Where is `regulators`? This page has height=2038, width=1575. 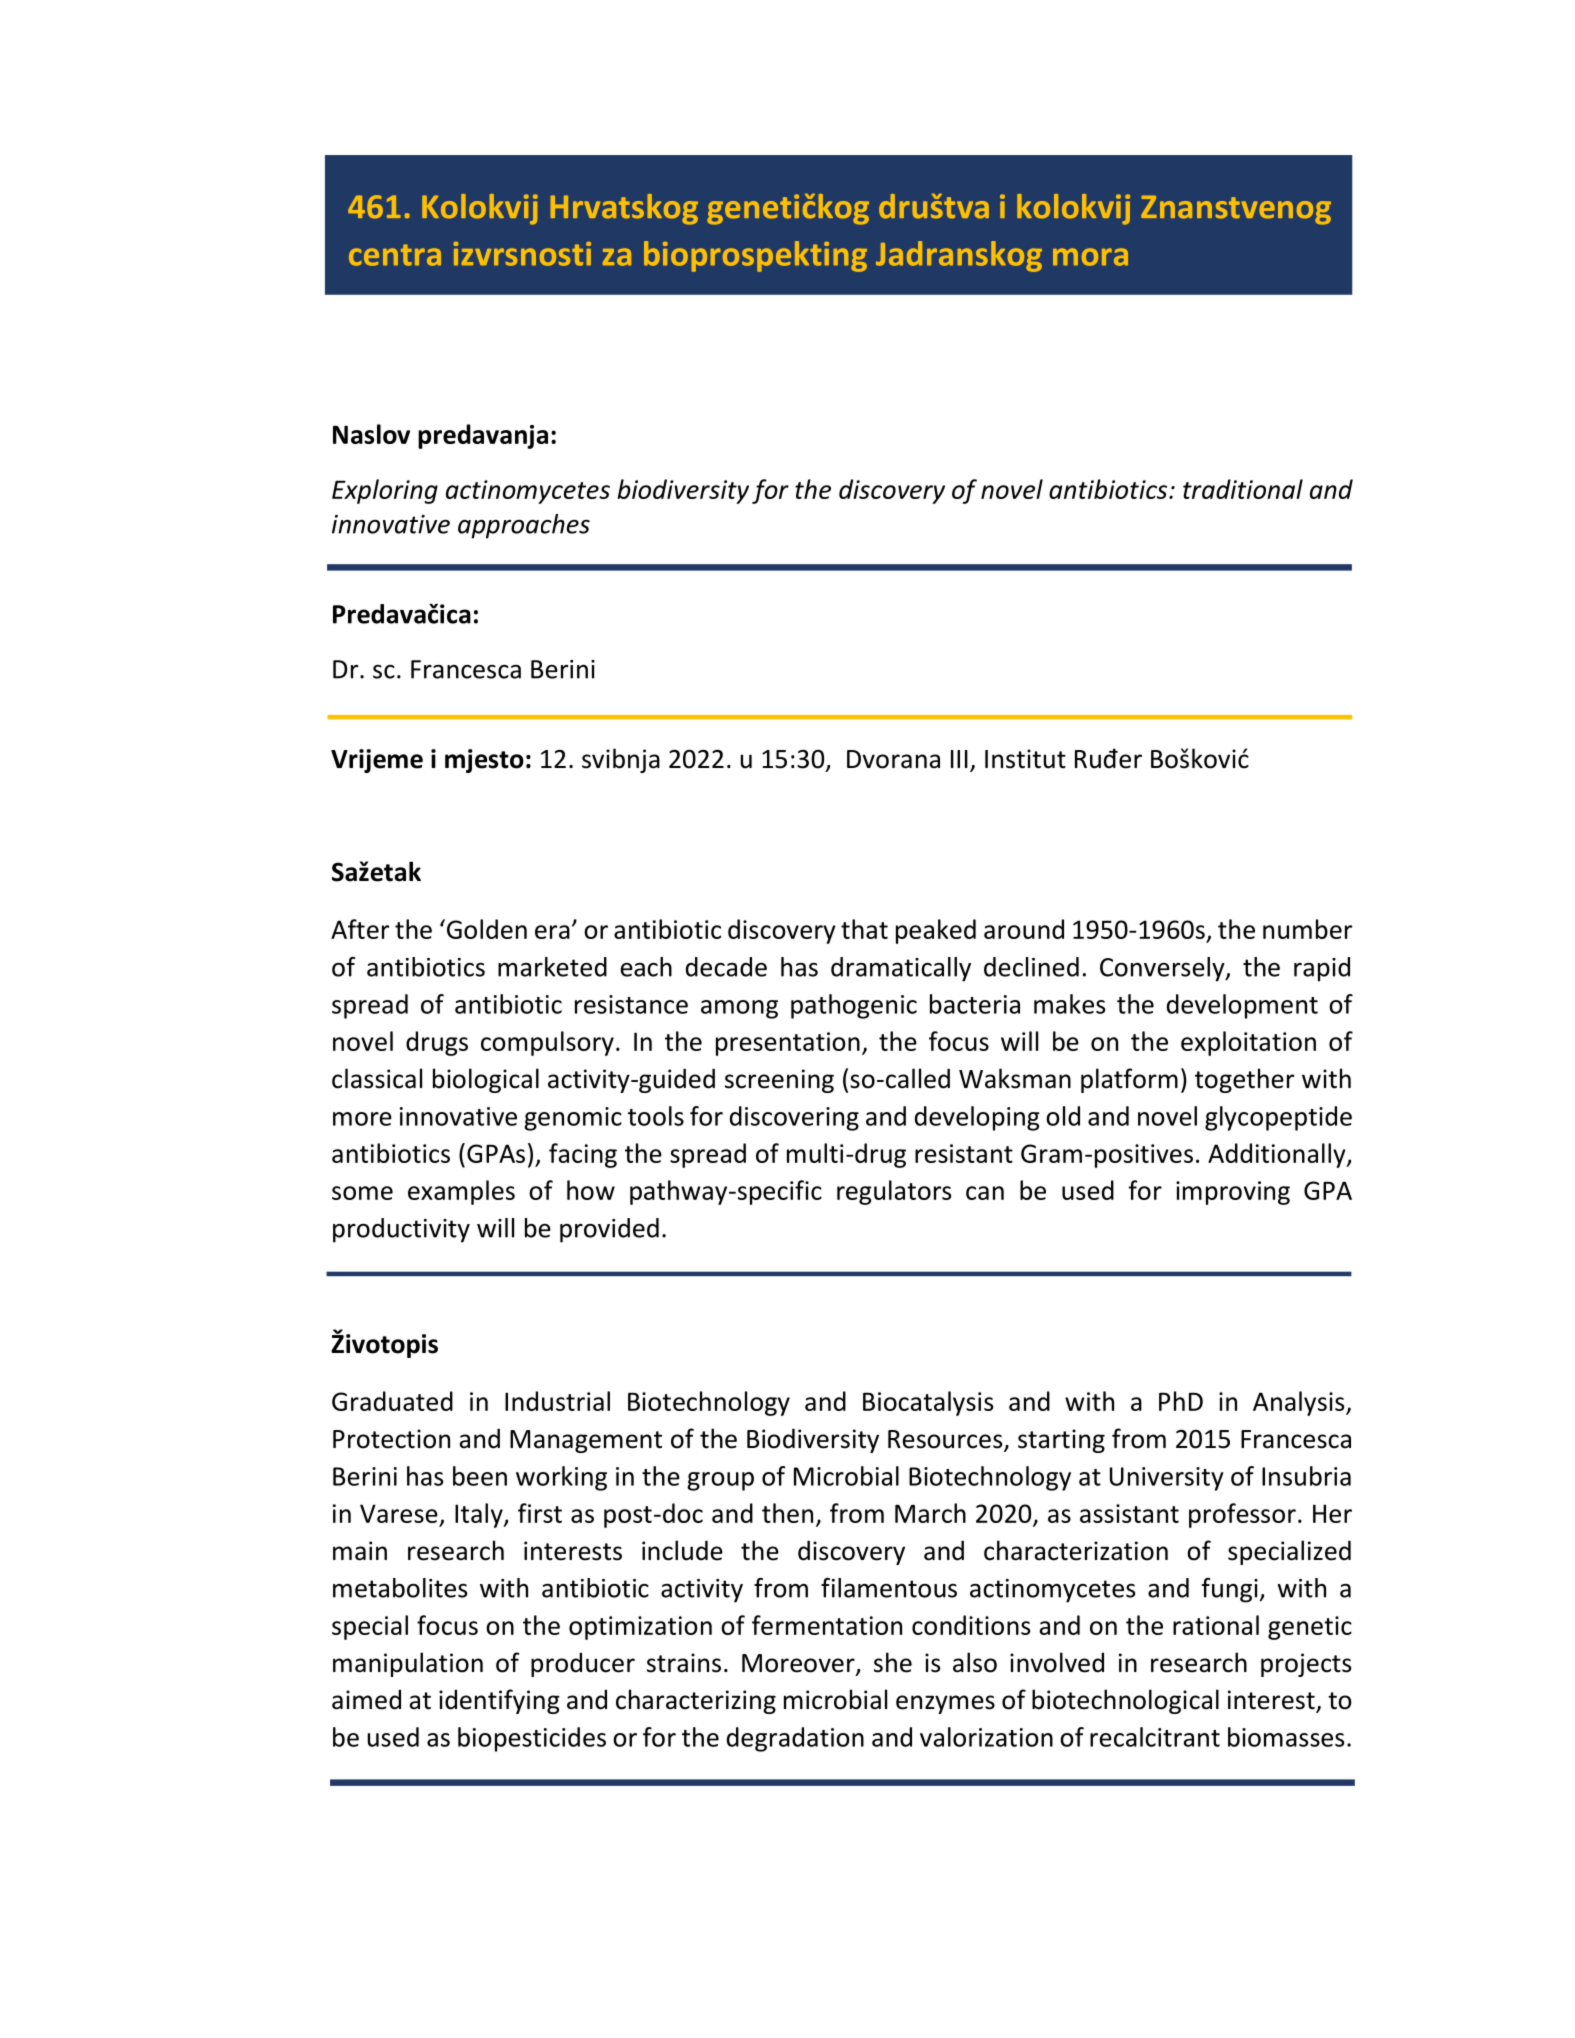 regulators is located at coordinates (894, 1192).
